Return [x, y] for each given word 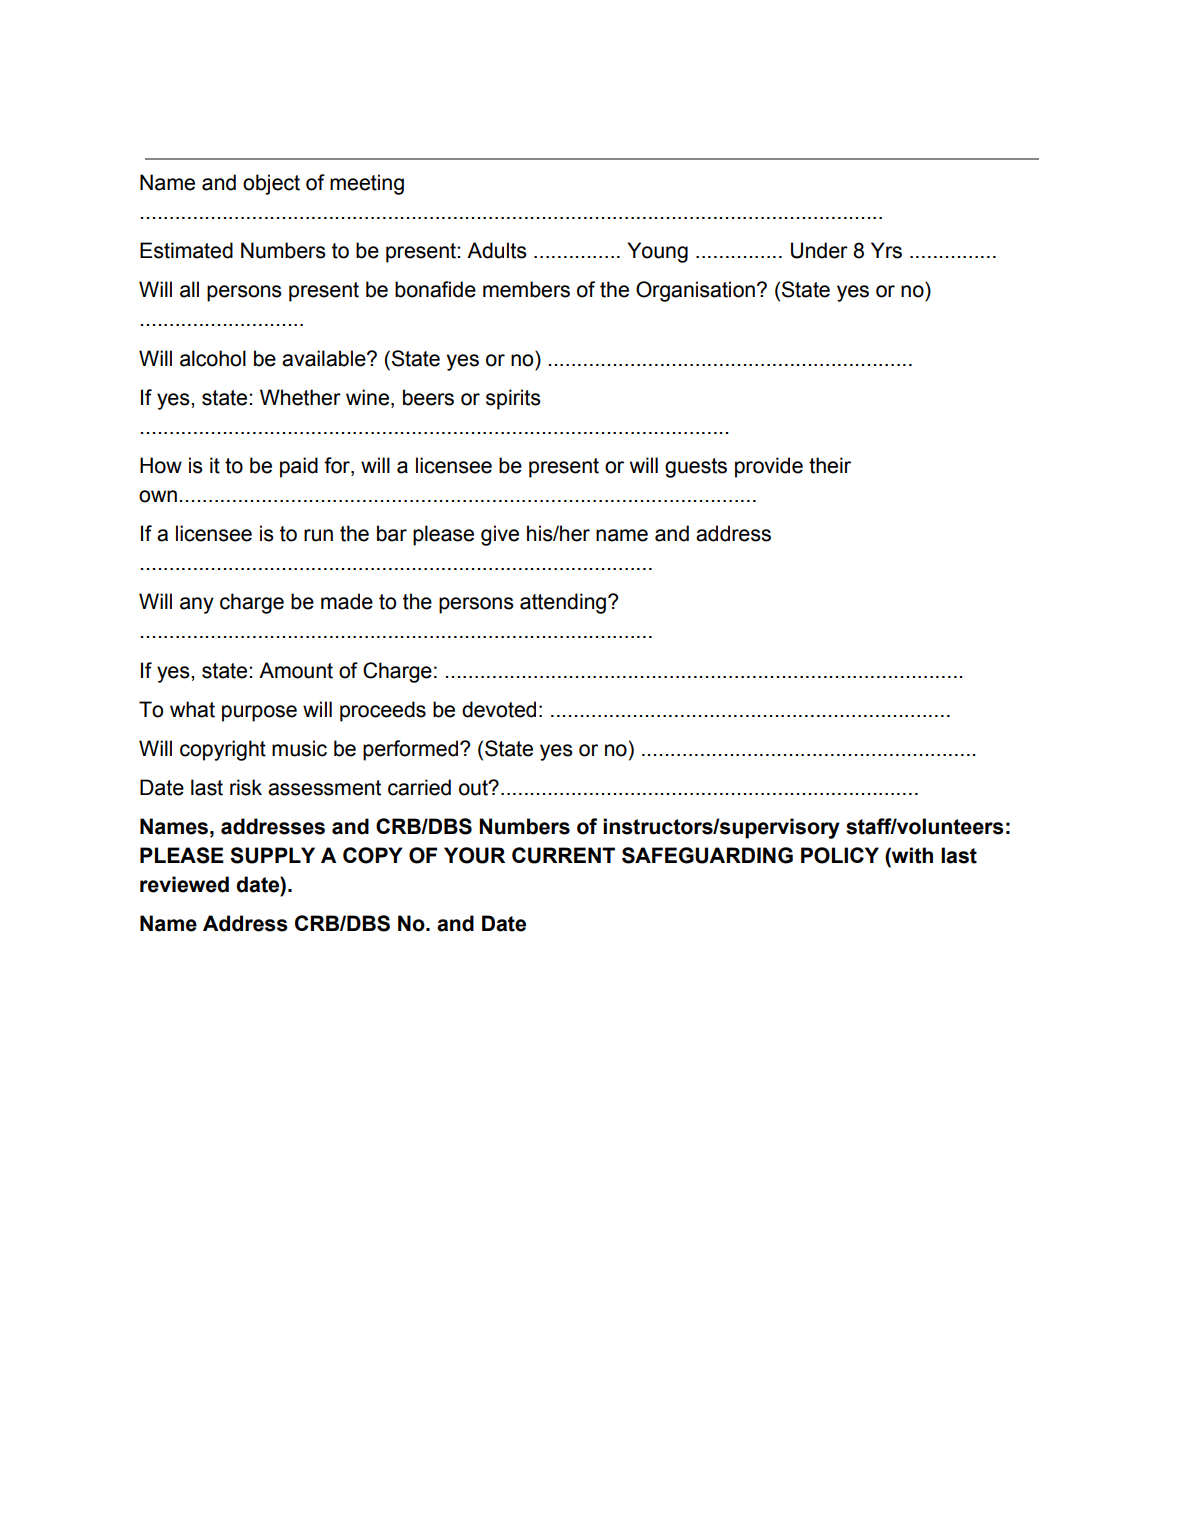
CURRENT [563, 855]
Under [819, 250]
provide [769, 467]
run [318, 535]
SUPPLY [272, 855]
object [271, 184]
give [500, 535]
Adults [497, 250]
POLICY [840, 855]
